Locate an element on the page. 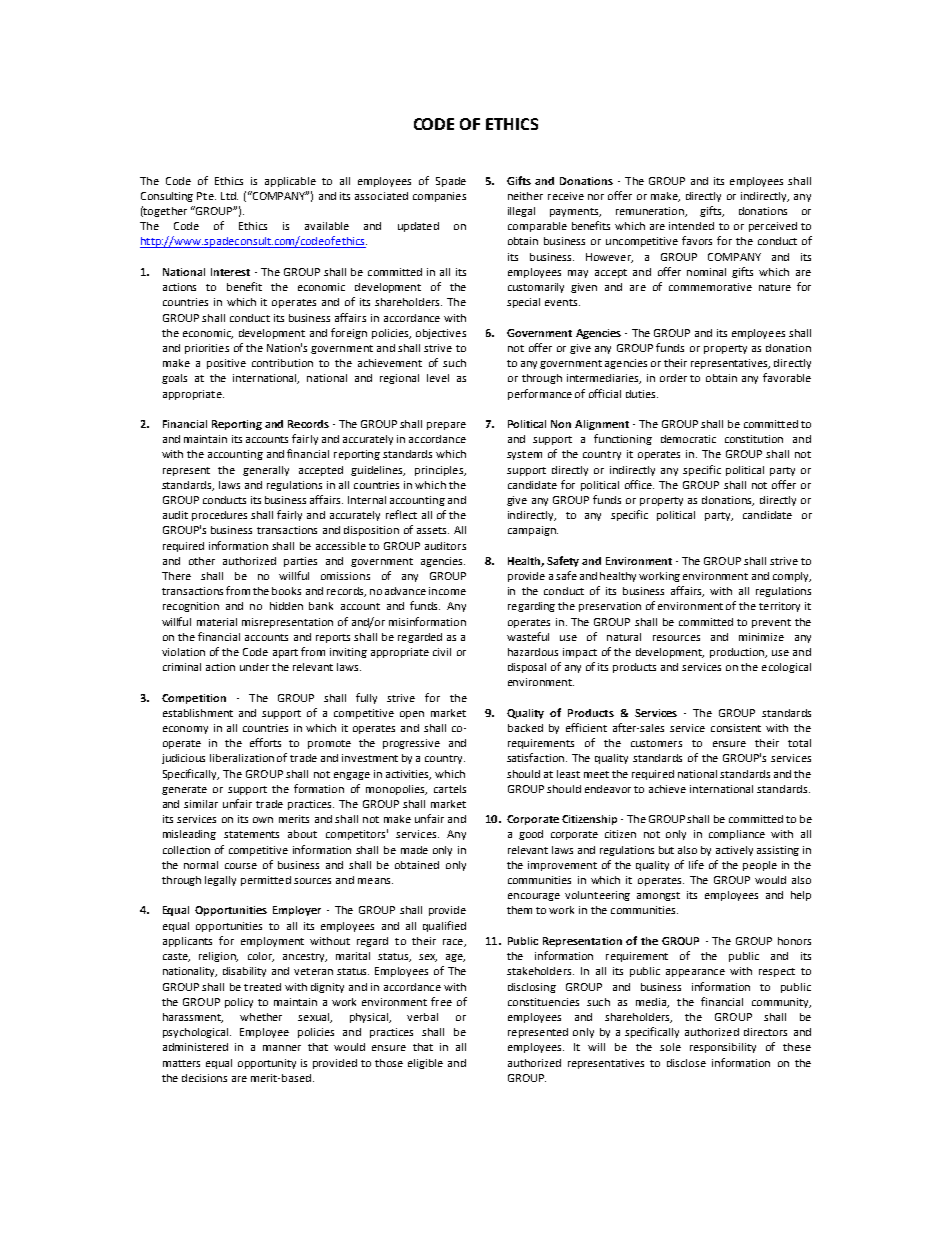  good is located at coordinates (531, 835).
